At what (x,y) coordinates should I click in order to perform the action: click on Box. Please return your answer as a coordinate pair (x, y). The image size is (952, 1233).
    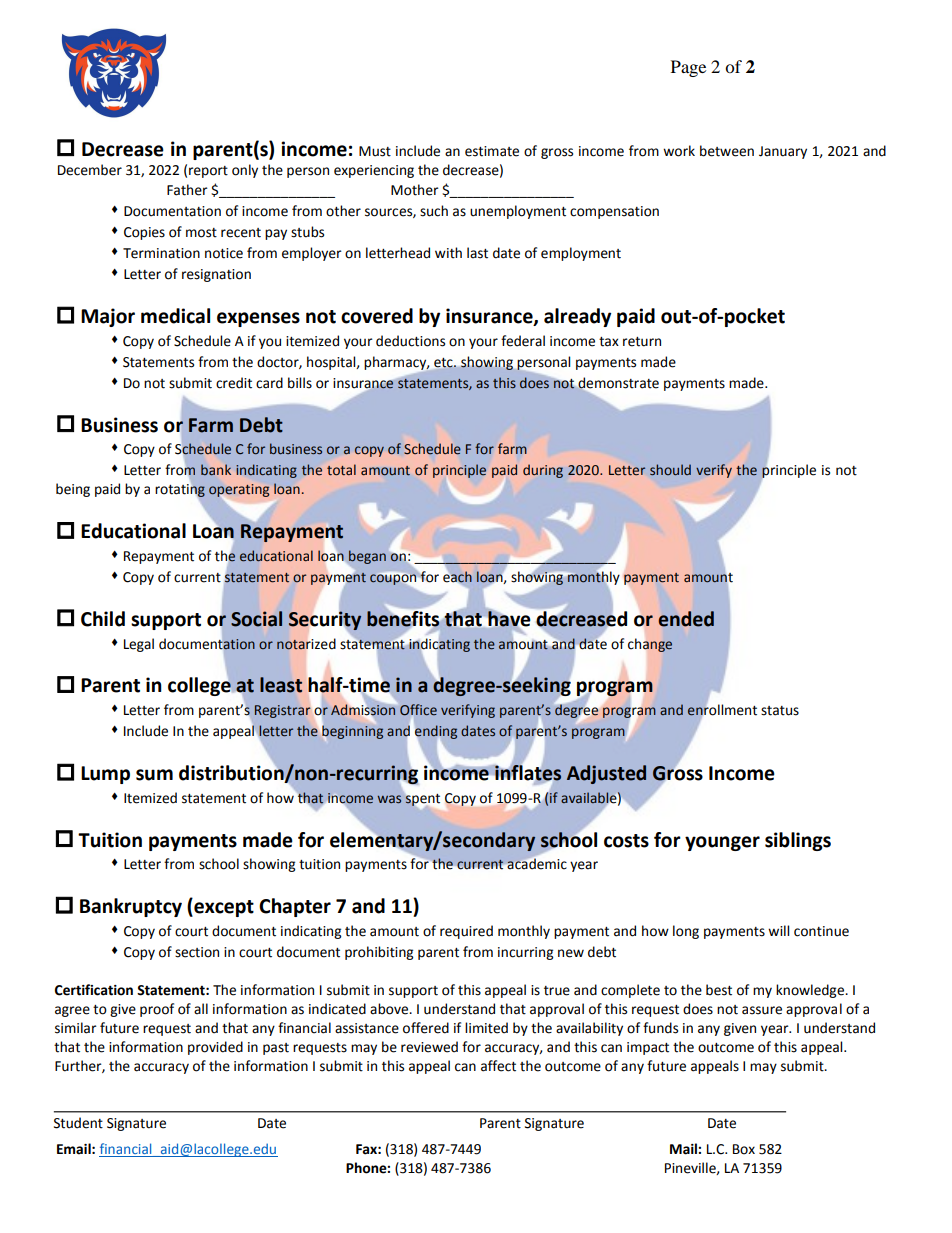
    Looking at the image, I should click on (744, 1149).
